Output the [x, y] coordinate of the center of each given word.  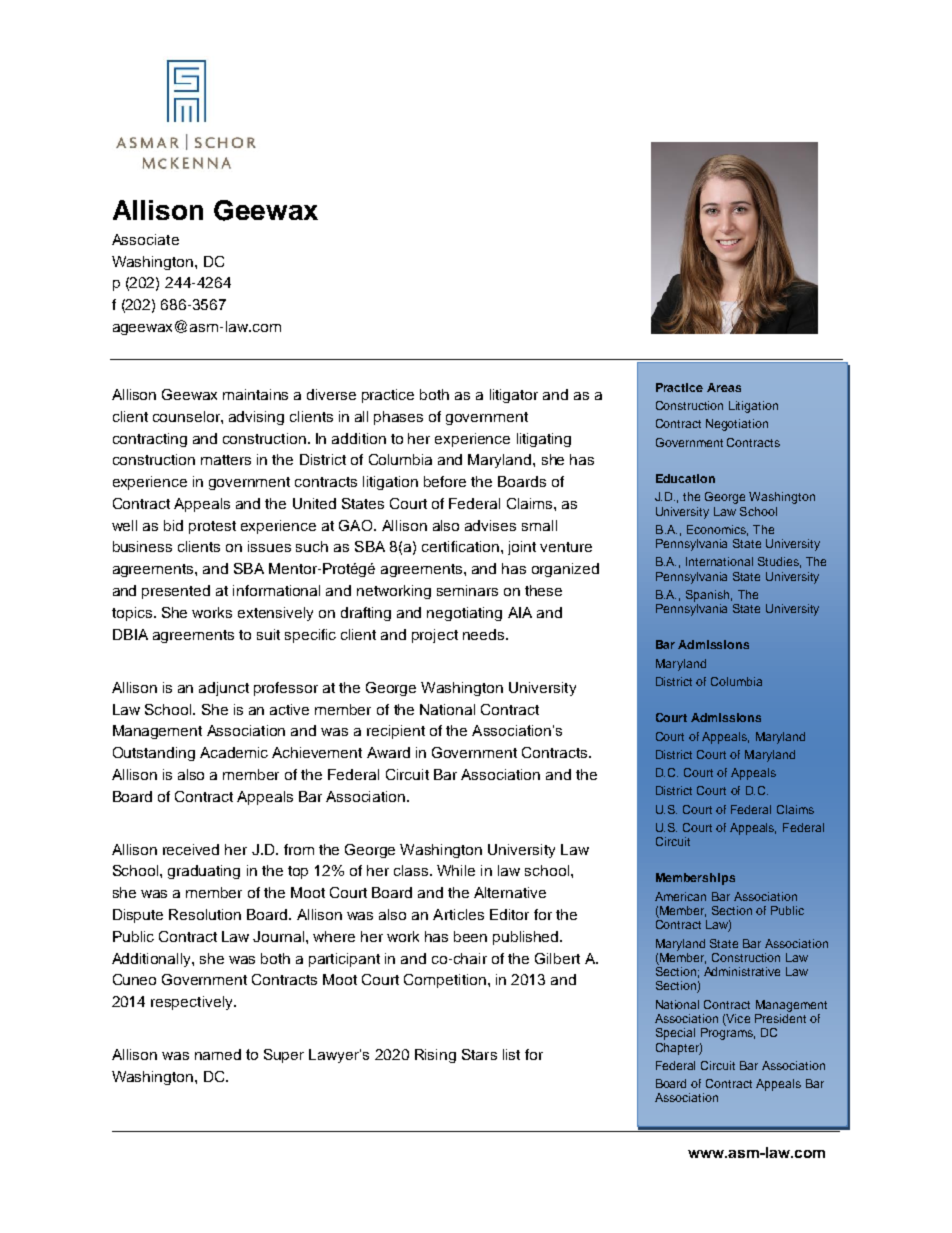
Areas [724, 387]
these [543, 590]
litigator [514, 396]
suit [268, 634]
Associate [145, 239]
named [218, 1054]
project [435, 636]
